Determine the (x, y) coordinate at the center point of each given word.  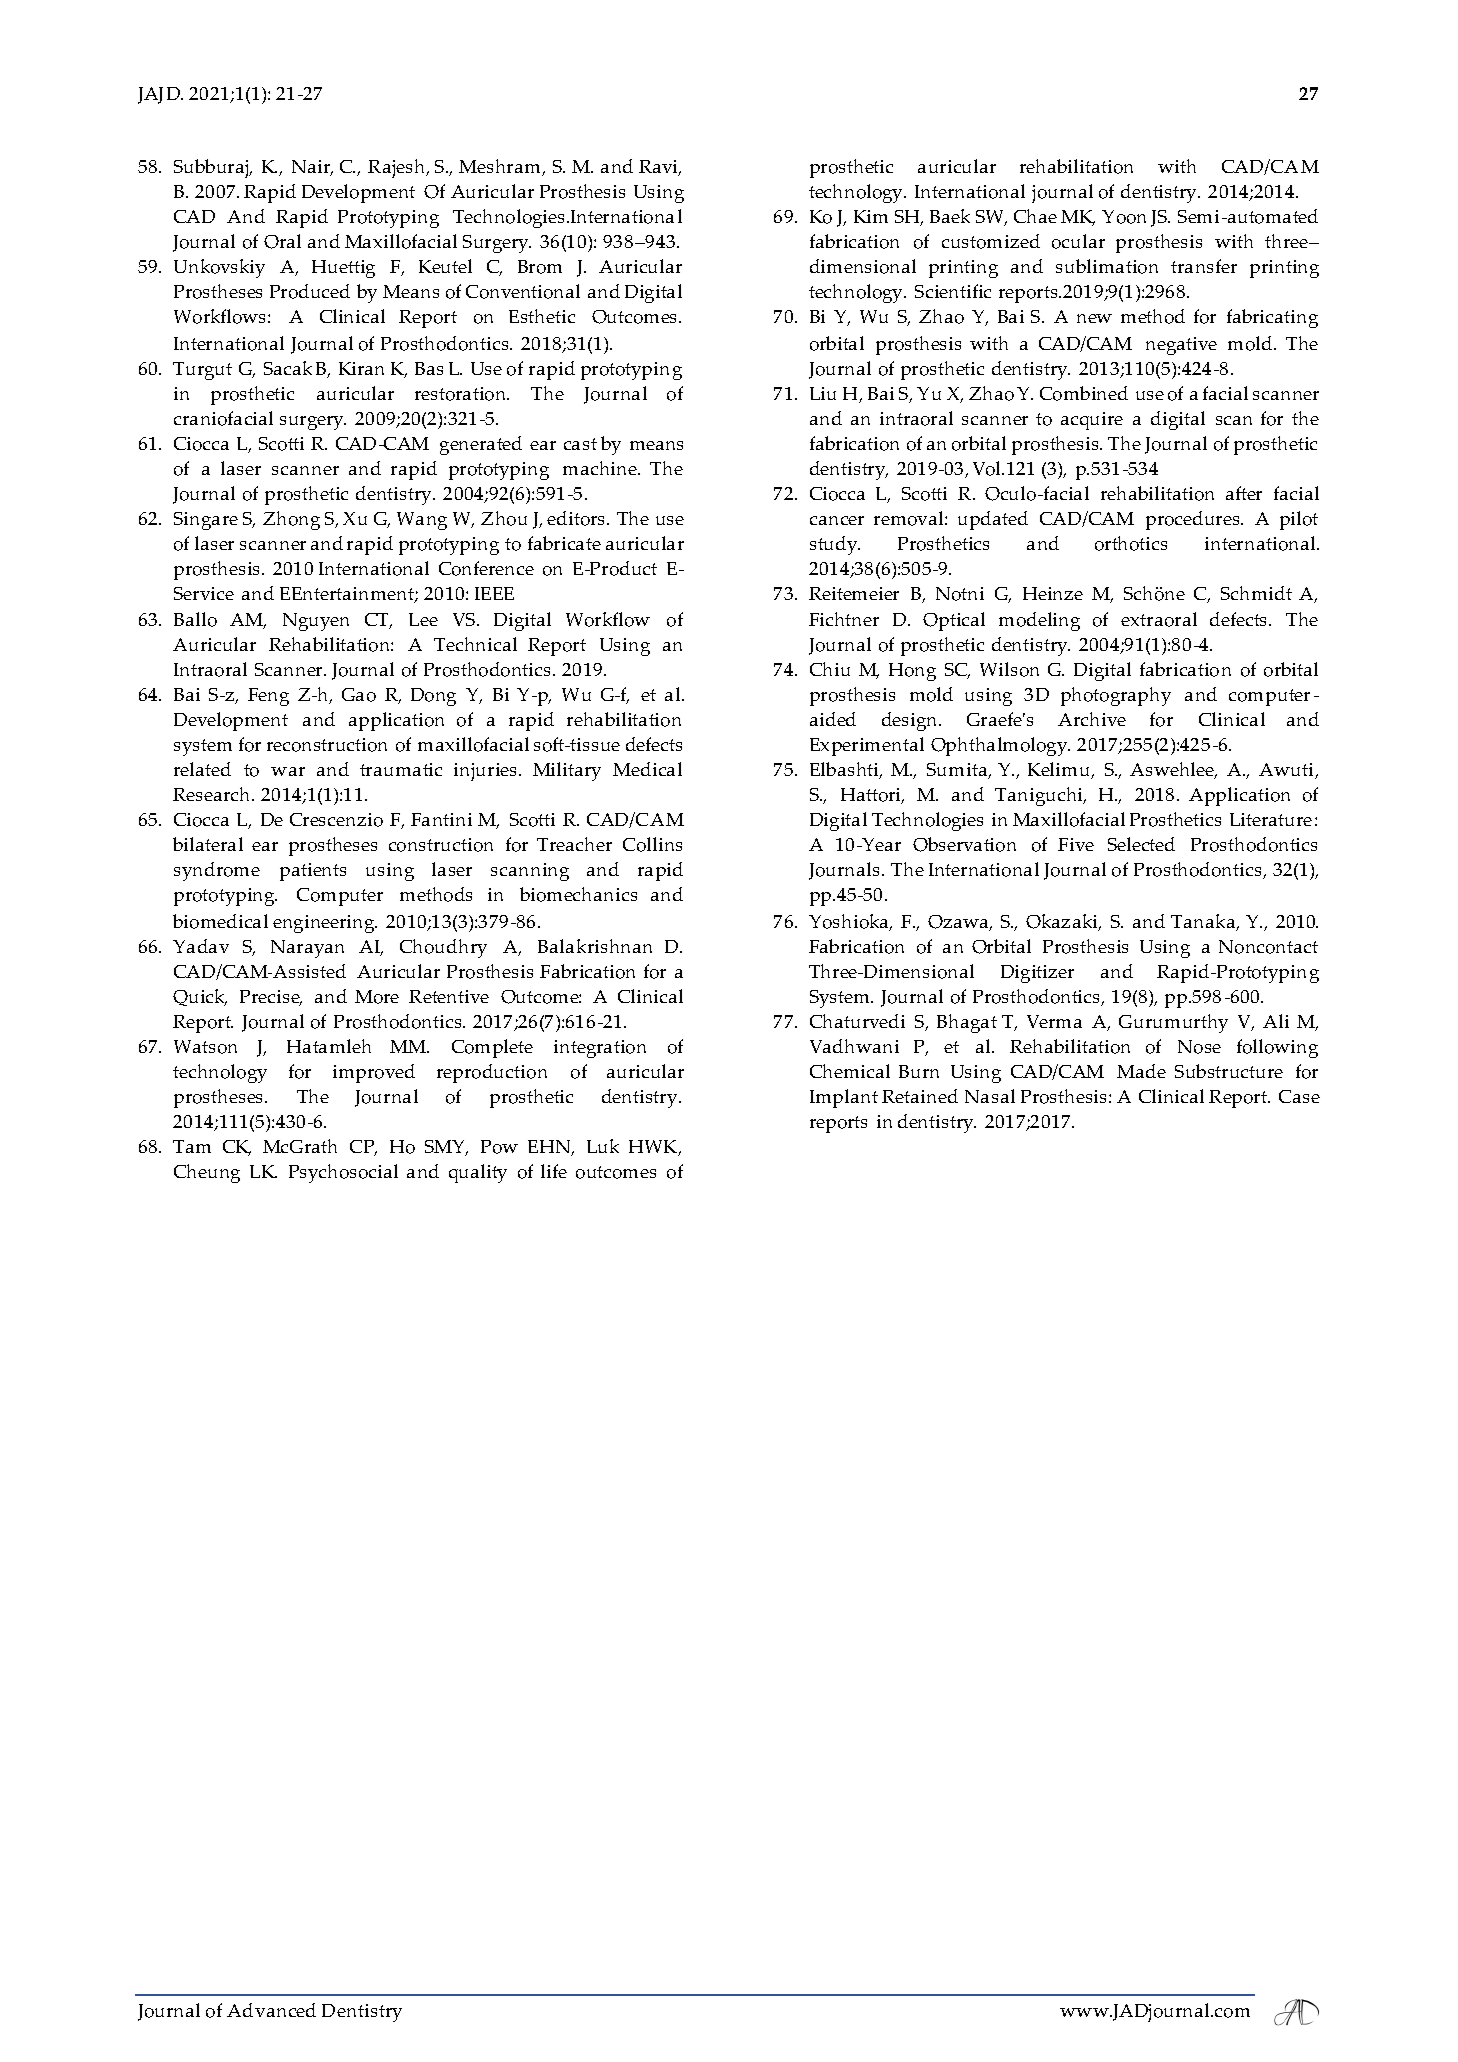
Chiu (830, 669)
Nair (312, 168)
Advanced (271, 2010)
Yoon (1124, 217)
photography (1116, 696)
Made (1141, 1071)
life (554, 1171)
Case (1299, 1096)
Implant (844, 1098)
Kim (871, 216)
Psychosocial (343, 1173)
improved (374, 1073)
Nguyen (316, 622)
